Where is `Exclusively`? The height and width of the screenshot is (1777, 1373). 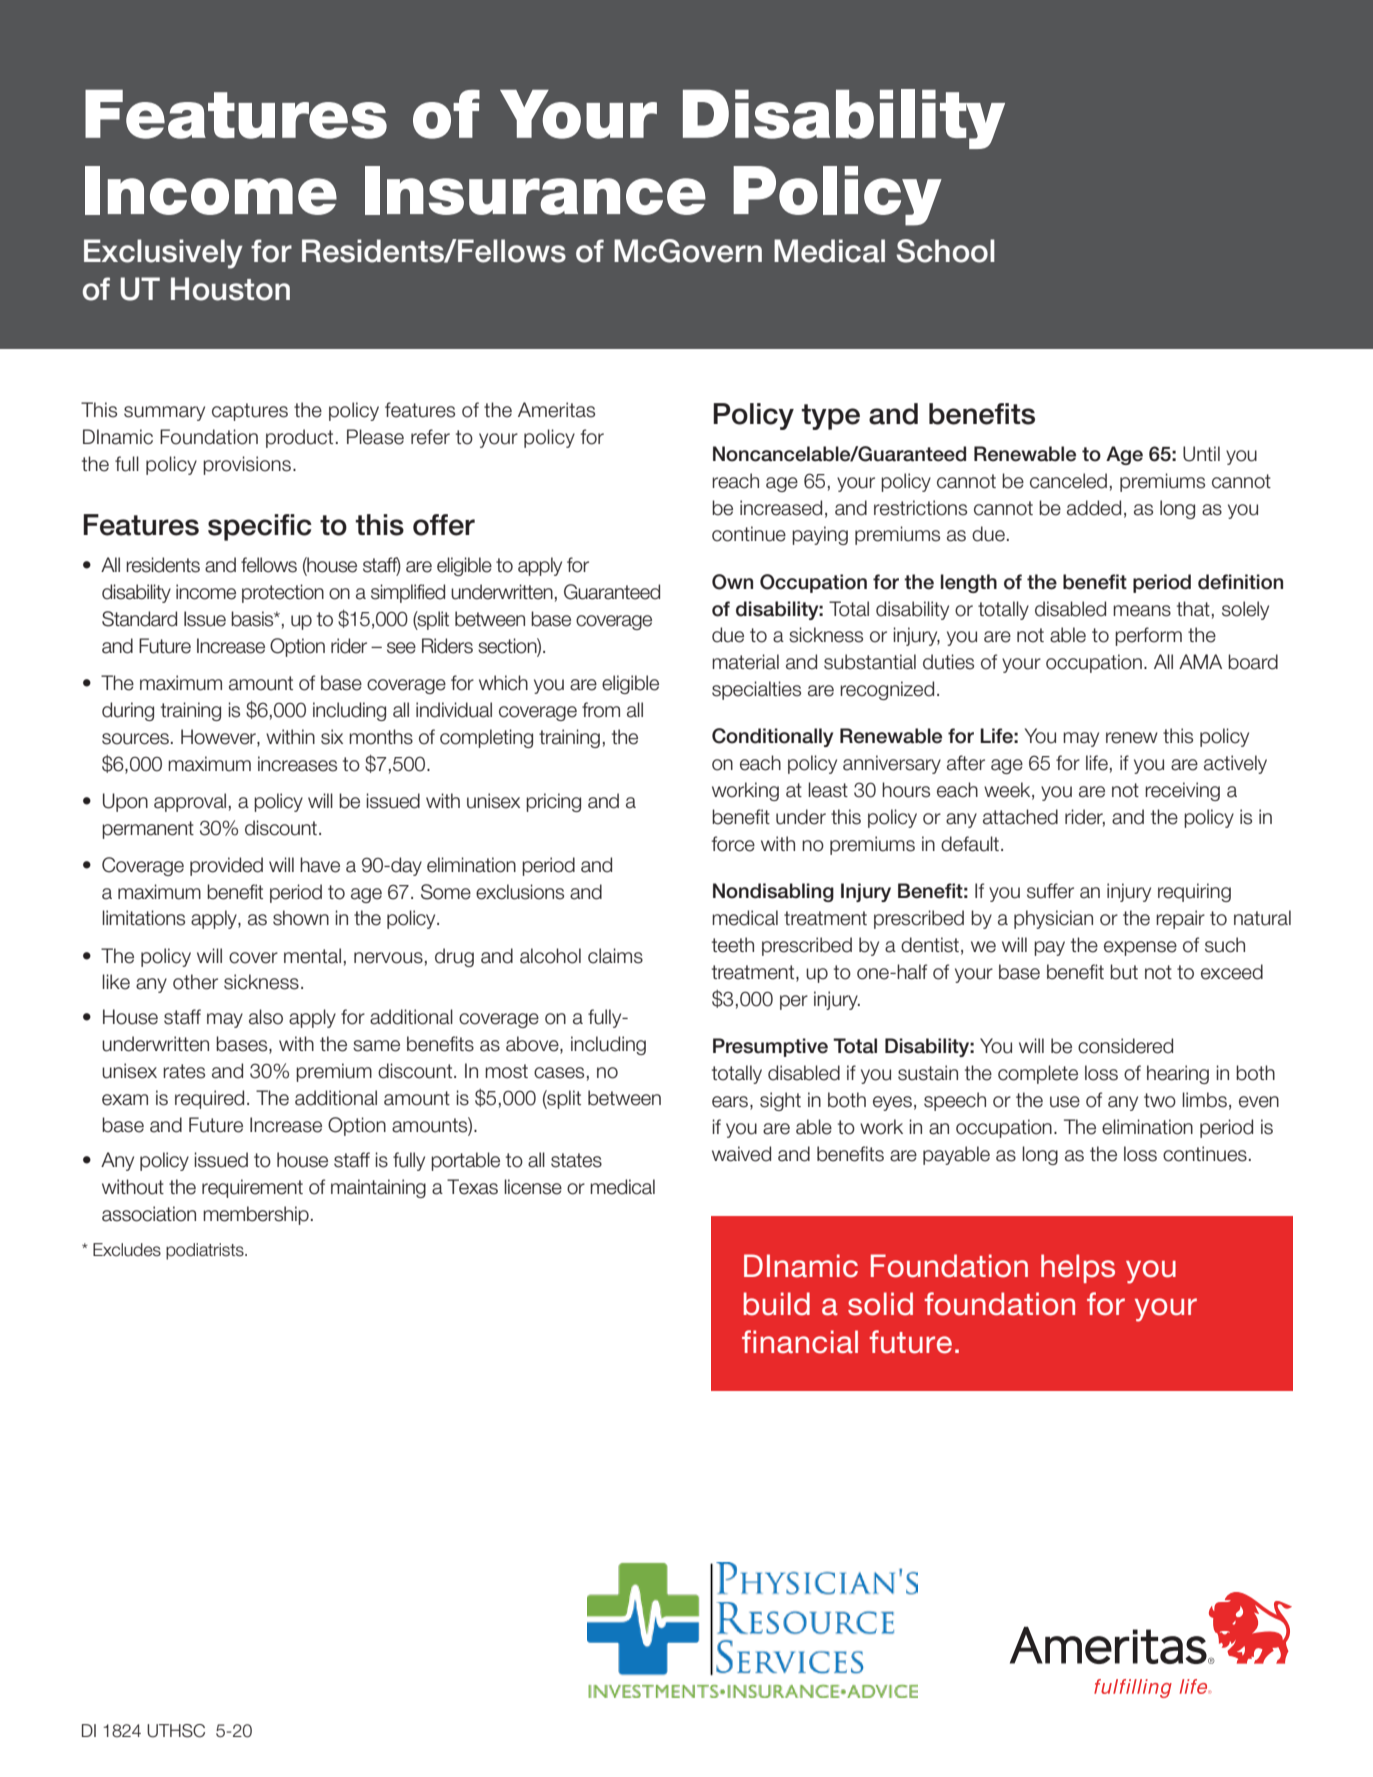
Exclusively is located at coordinates (163, 254).
